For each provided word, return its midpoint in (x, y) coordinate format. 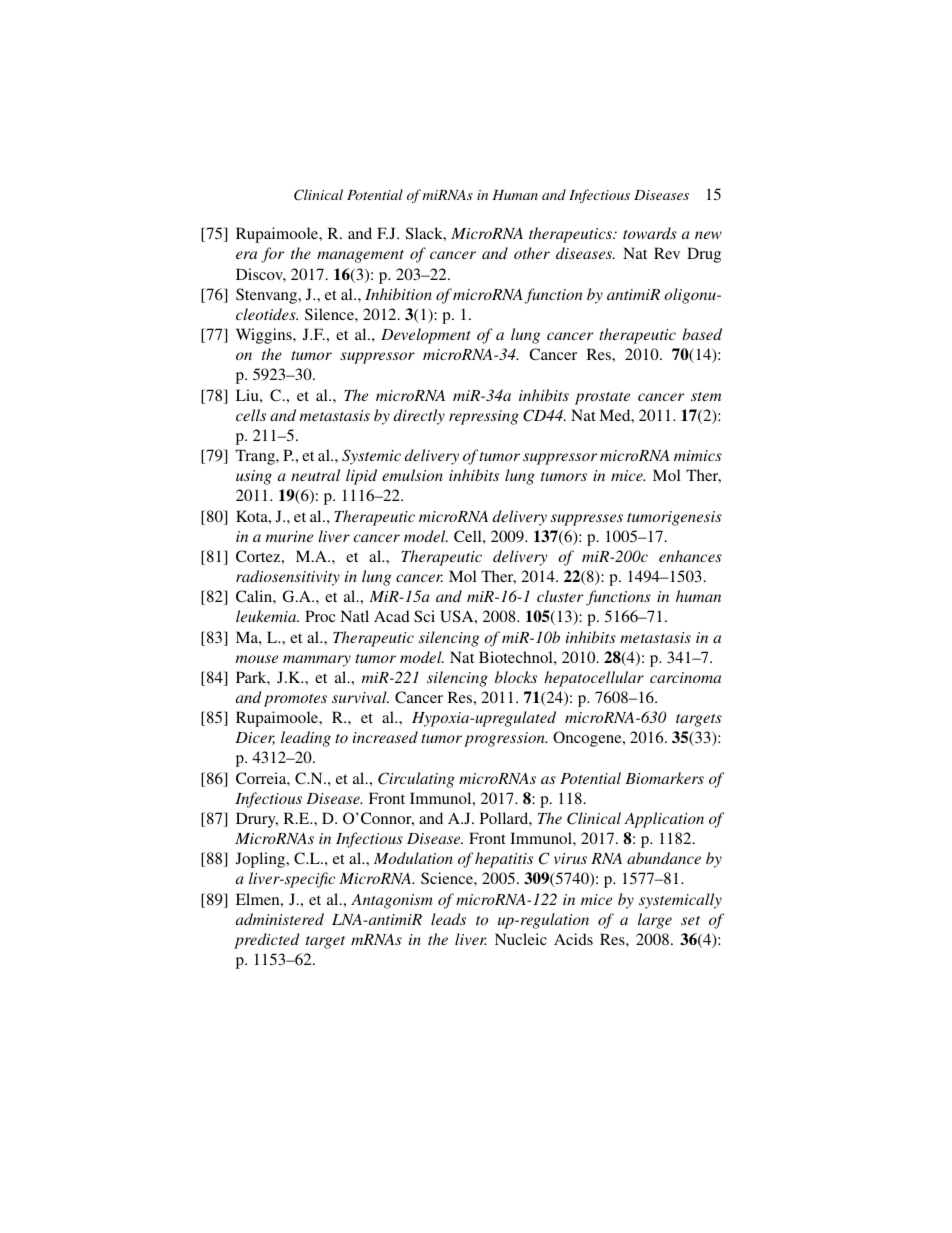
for (272, 255)
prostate (602, 398)
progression (505, 739)
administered (280, 919)
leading (306, 739)
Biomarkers (664, 778)
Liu (248, 395)
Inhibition (398, 294)
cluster (560, 596)
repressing (484, 417)
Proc (320, 616)
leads (448, 919)
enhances (690, 556)
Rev (667, 253)
